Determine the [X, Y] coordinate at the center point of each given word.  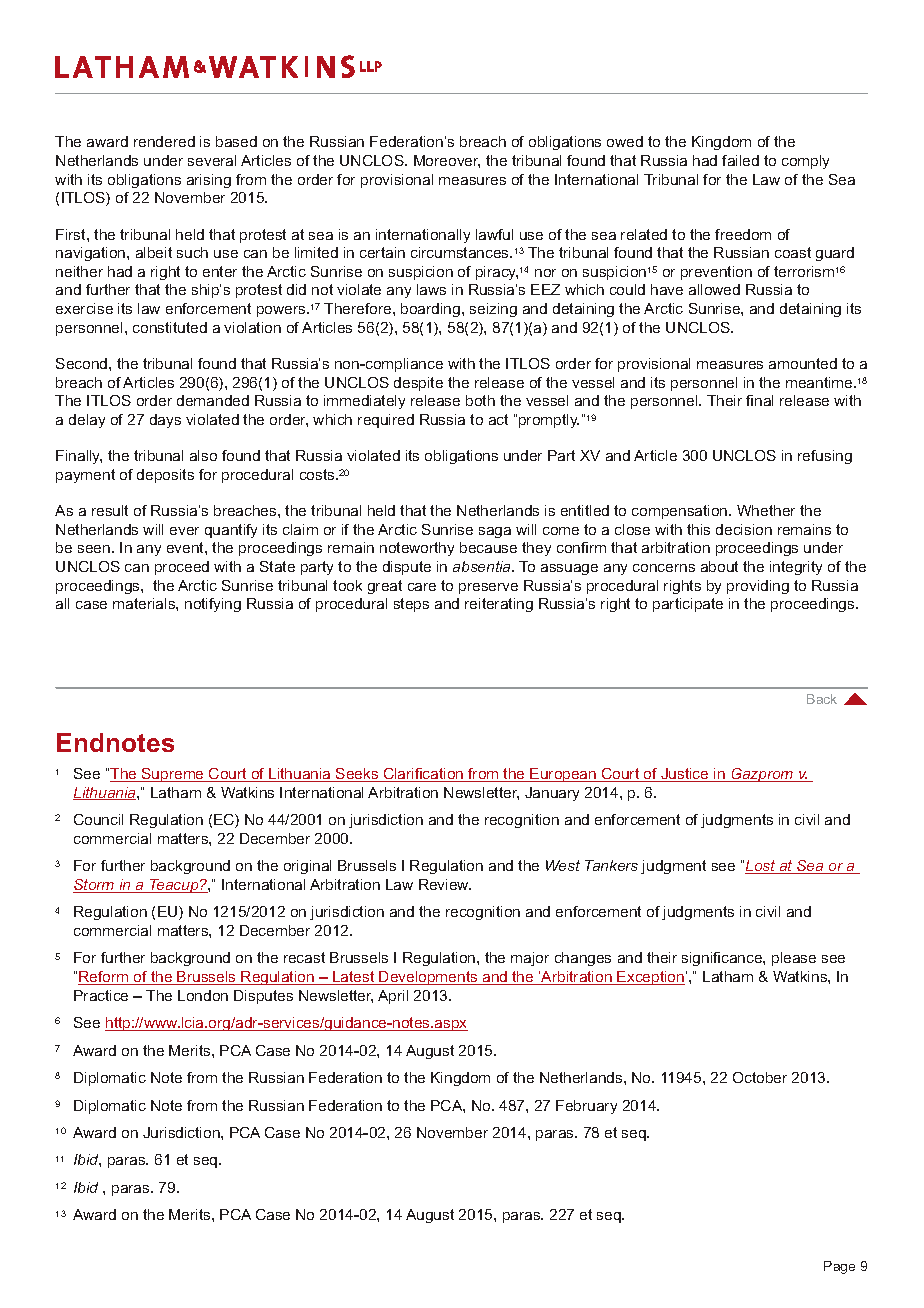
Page [839, 1267]
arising [209, 181]
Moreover [447, 161]
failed [740, 160]
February [586, 1107]
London [203, 995]
